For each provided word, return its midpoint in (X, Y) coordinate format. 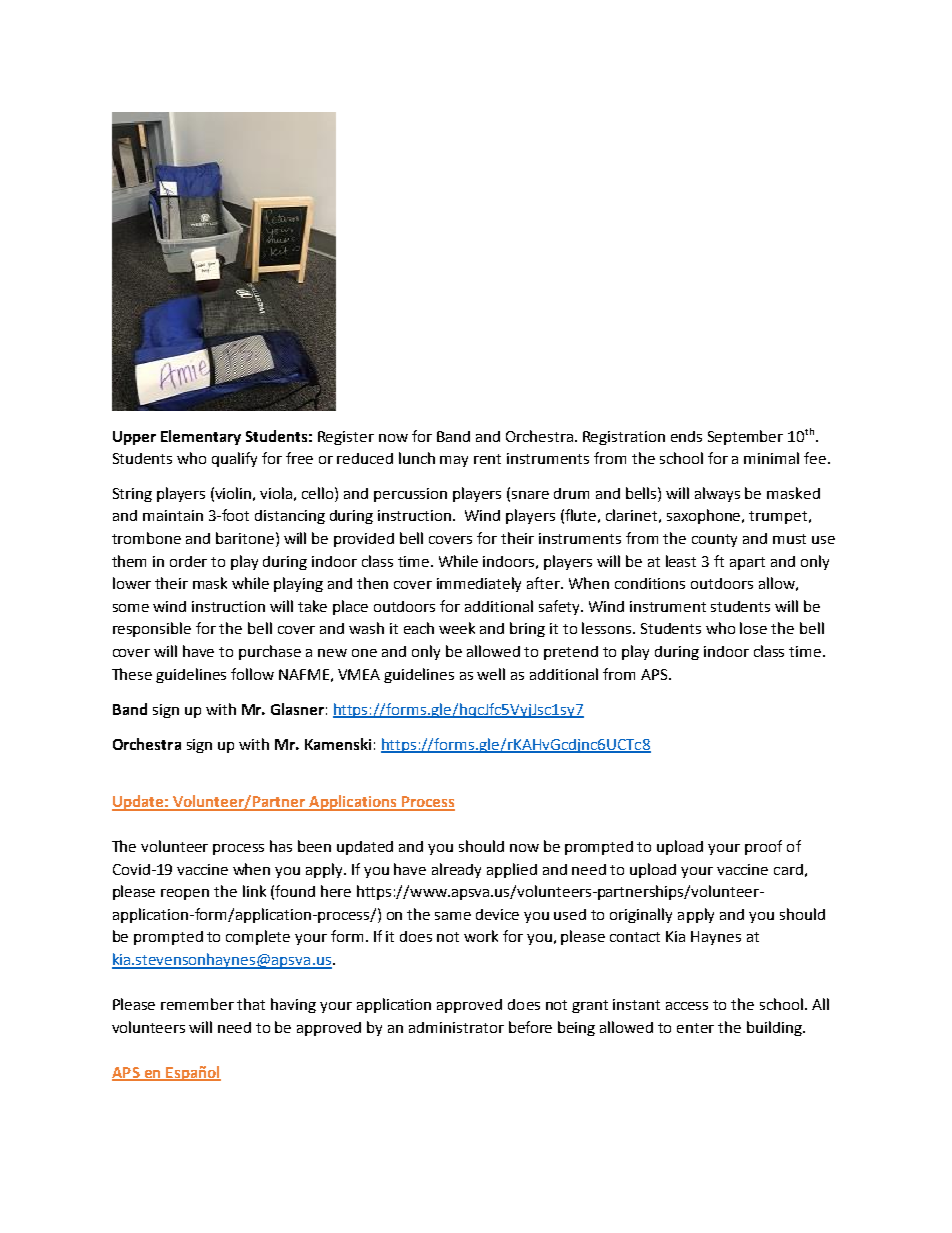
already (456, 870)
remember (197, 1004)
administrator (456, 1027)
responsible (152, 629)
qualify (234, 459)
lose (753, 628)
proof (763, 847)
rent (487, 459)
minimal (771, 458)
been (314, 846)
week (457, 628)
